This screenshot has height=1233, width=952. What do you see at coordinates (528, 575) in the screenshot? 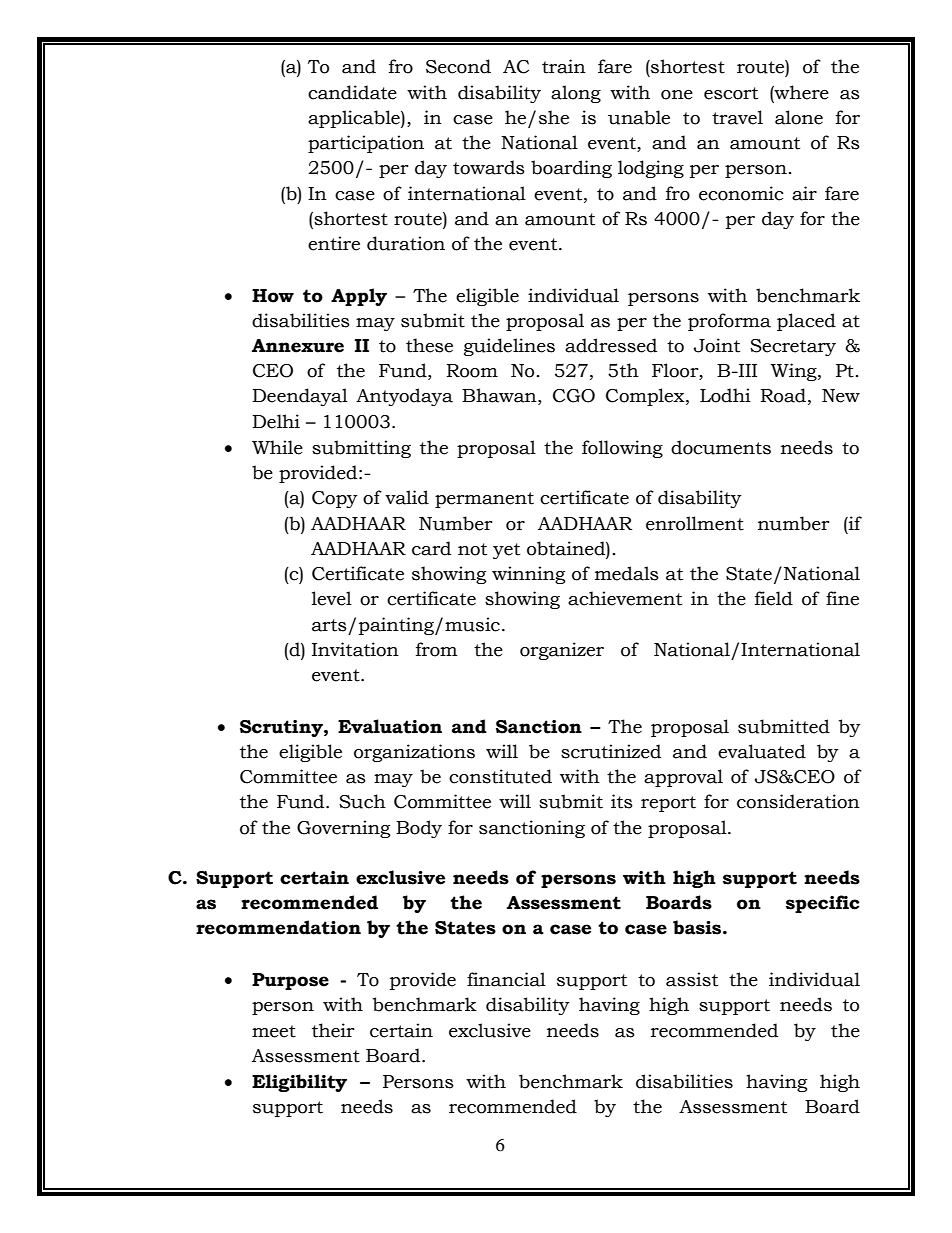
I see `winning` at bounding box center [528, 575].
